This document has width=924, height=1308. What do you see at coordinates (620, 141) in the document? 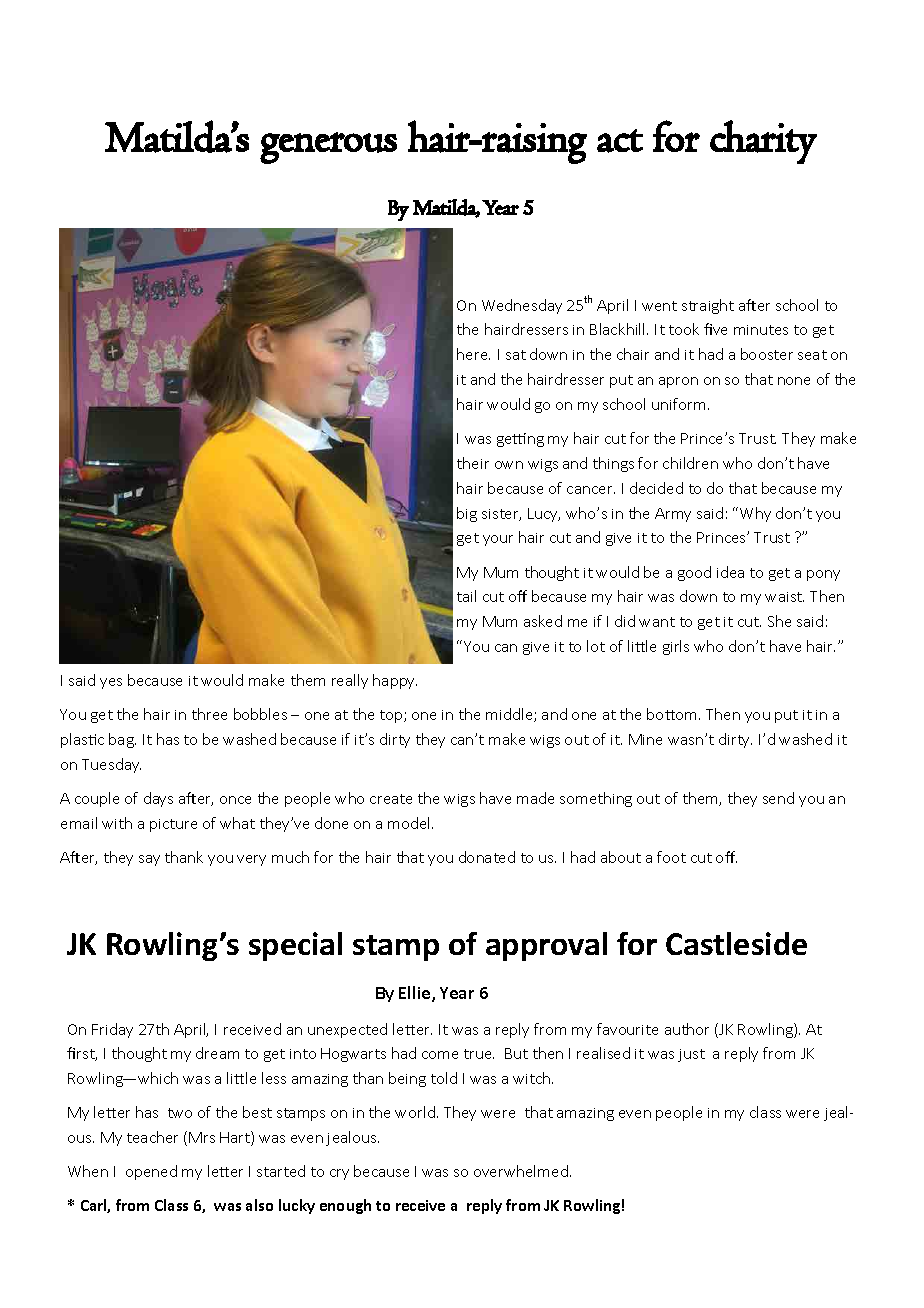
I see `act` at bounding box center [620, 141].
